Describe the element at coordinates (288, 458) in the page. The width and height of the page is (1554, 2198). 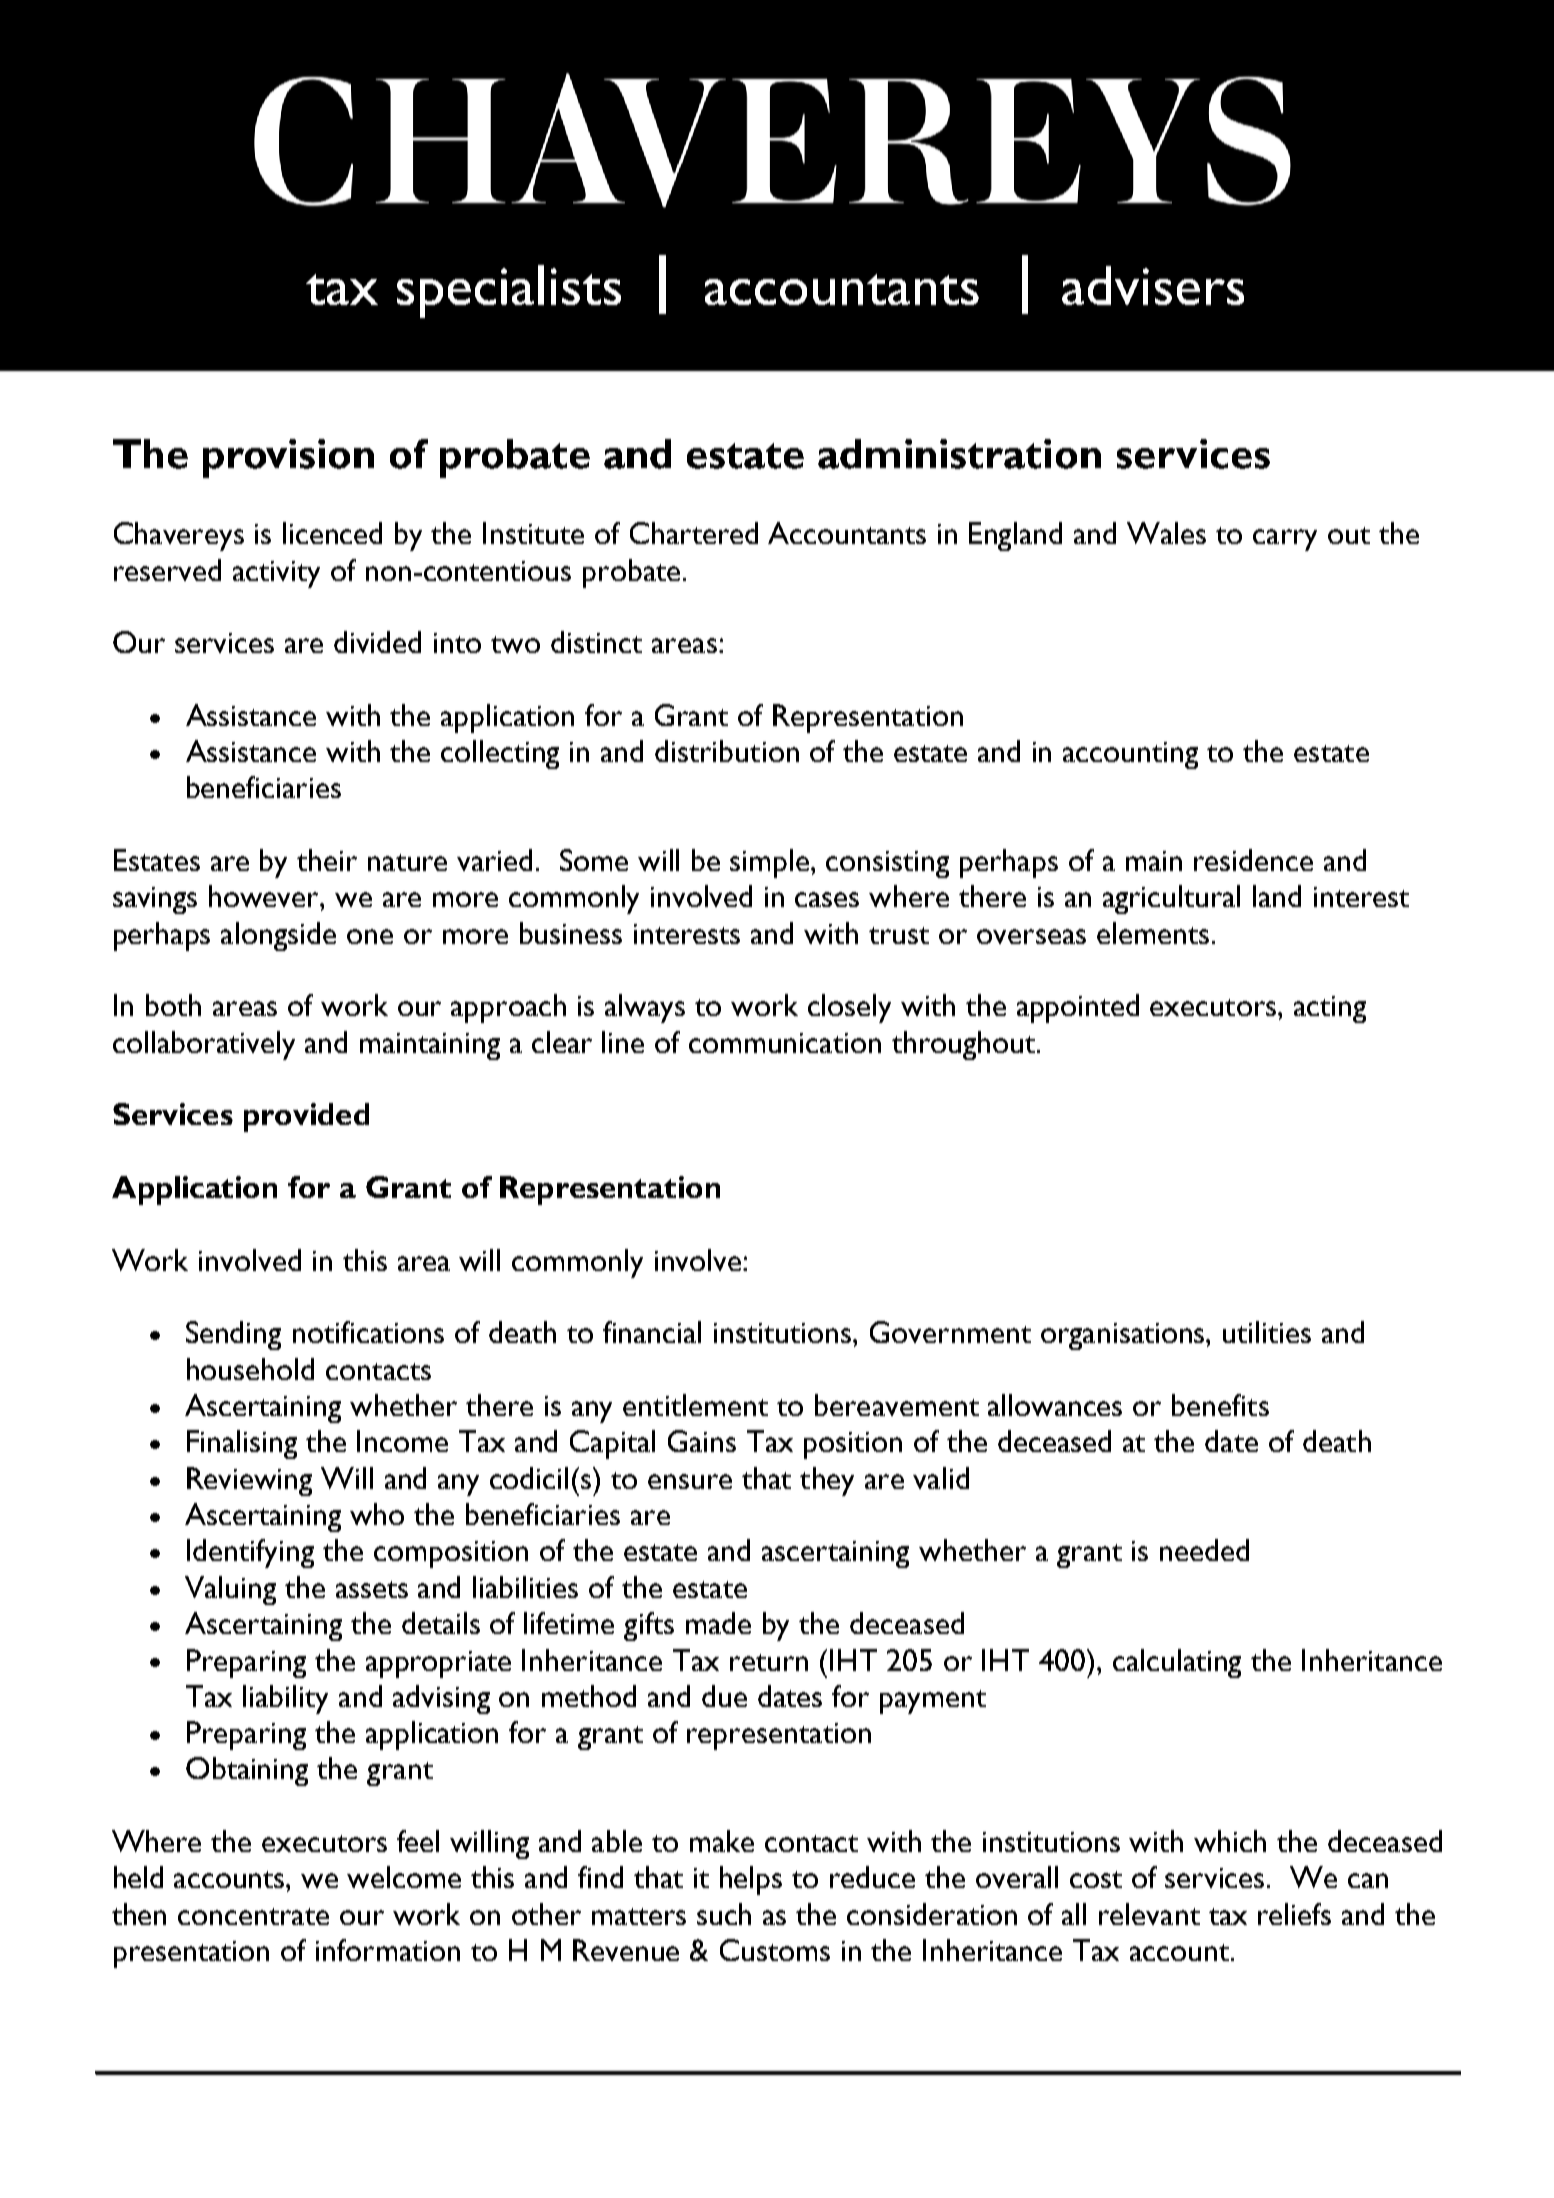
I see `provision` at that location.
